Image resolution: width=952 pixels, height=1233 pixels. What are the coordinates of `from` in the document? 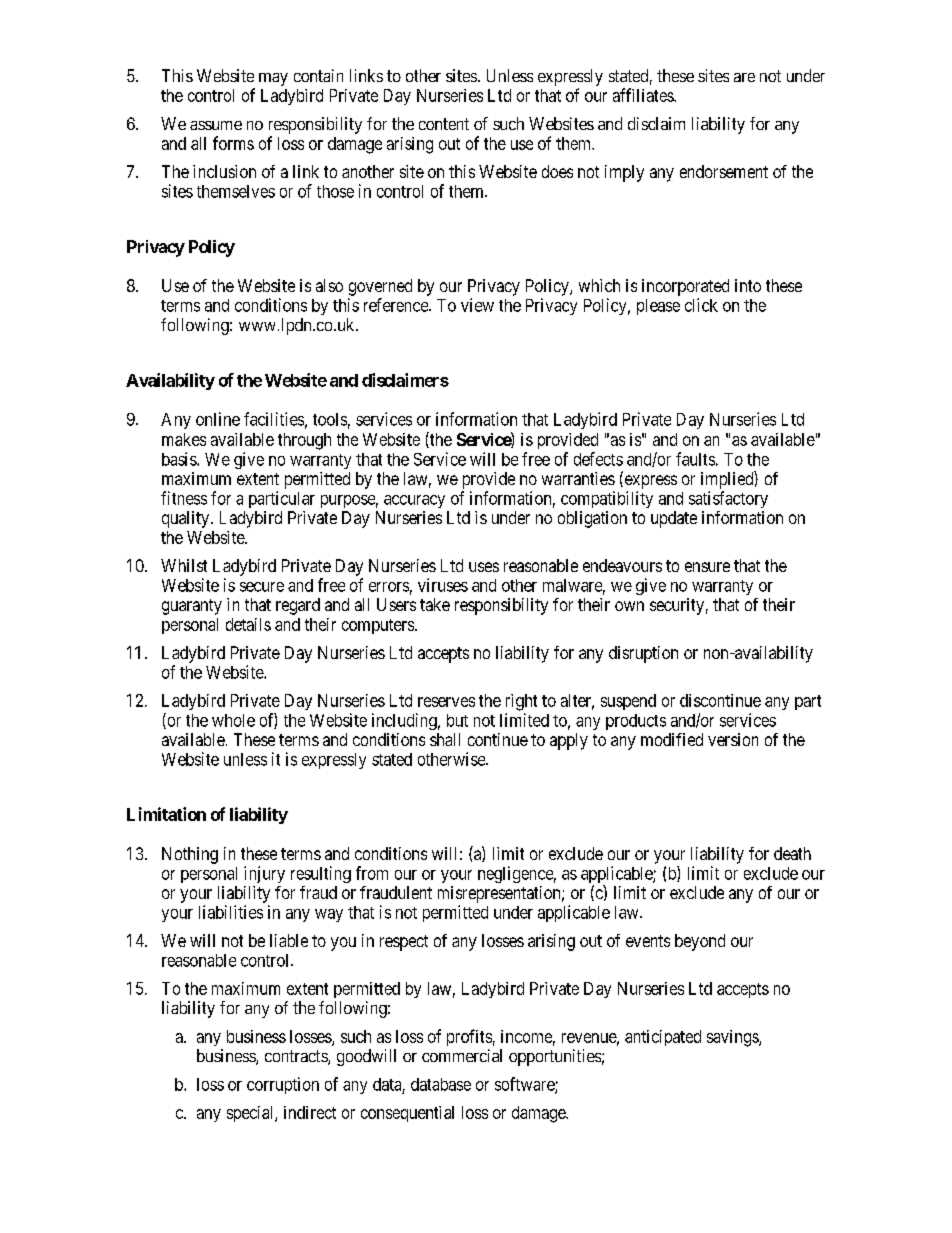 It's located at (372, 873).
